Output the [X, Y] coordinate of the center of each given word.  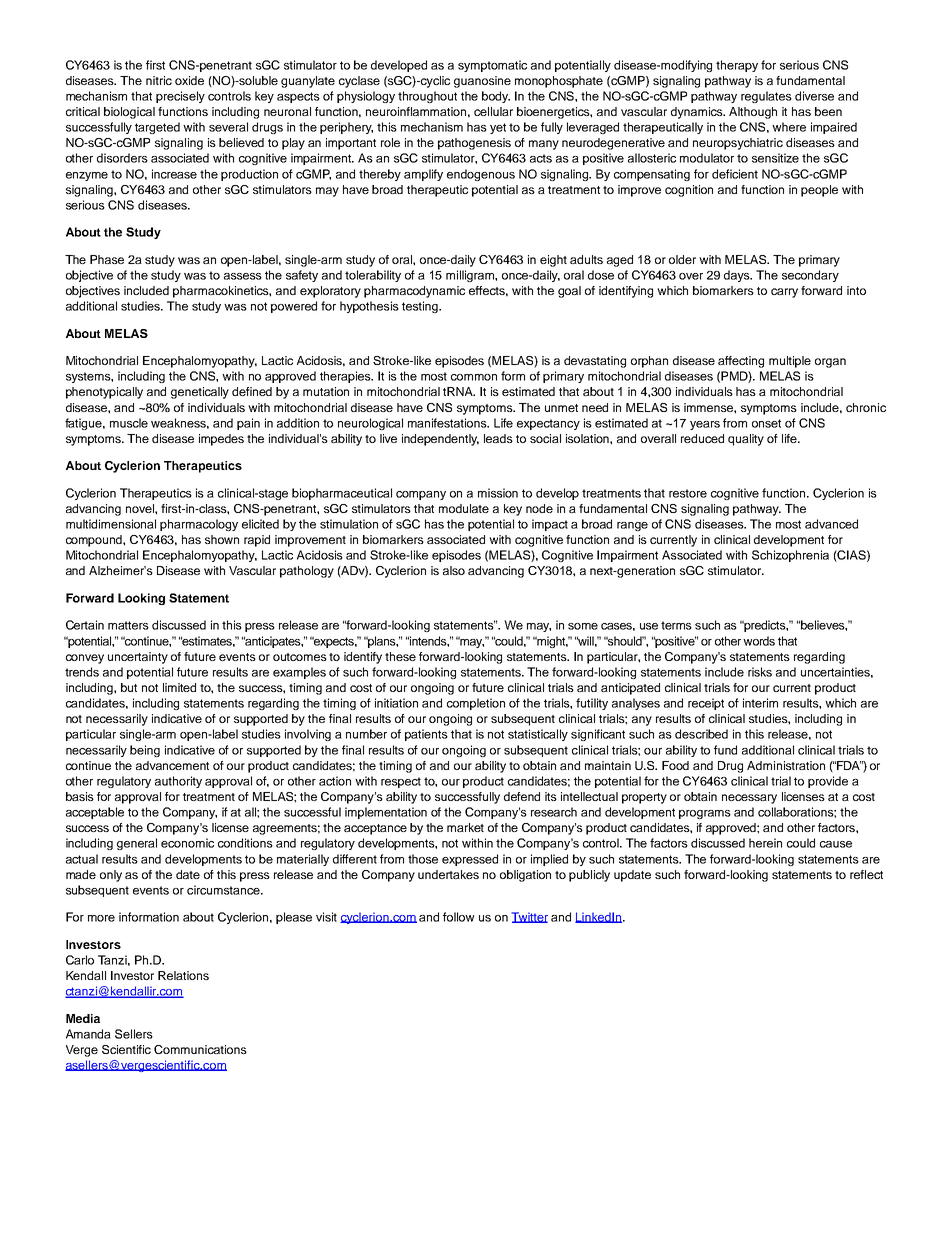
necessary [749, 799]
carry [784, 293]
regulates [766, 97]
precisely [180, 97]
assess [243, 276]
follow [458, 917]
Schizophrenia [790, 556]
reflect [866, 874]
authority [178, 782]
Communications [200, 1049]
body [496, 97]
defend [522, 796]
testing [421, 307]
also [454, 570]
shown [222, 539]
